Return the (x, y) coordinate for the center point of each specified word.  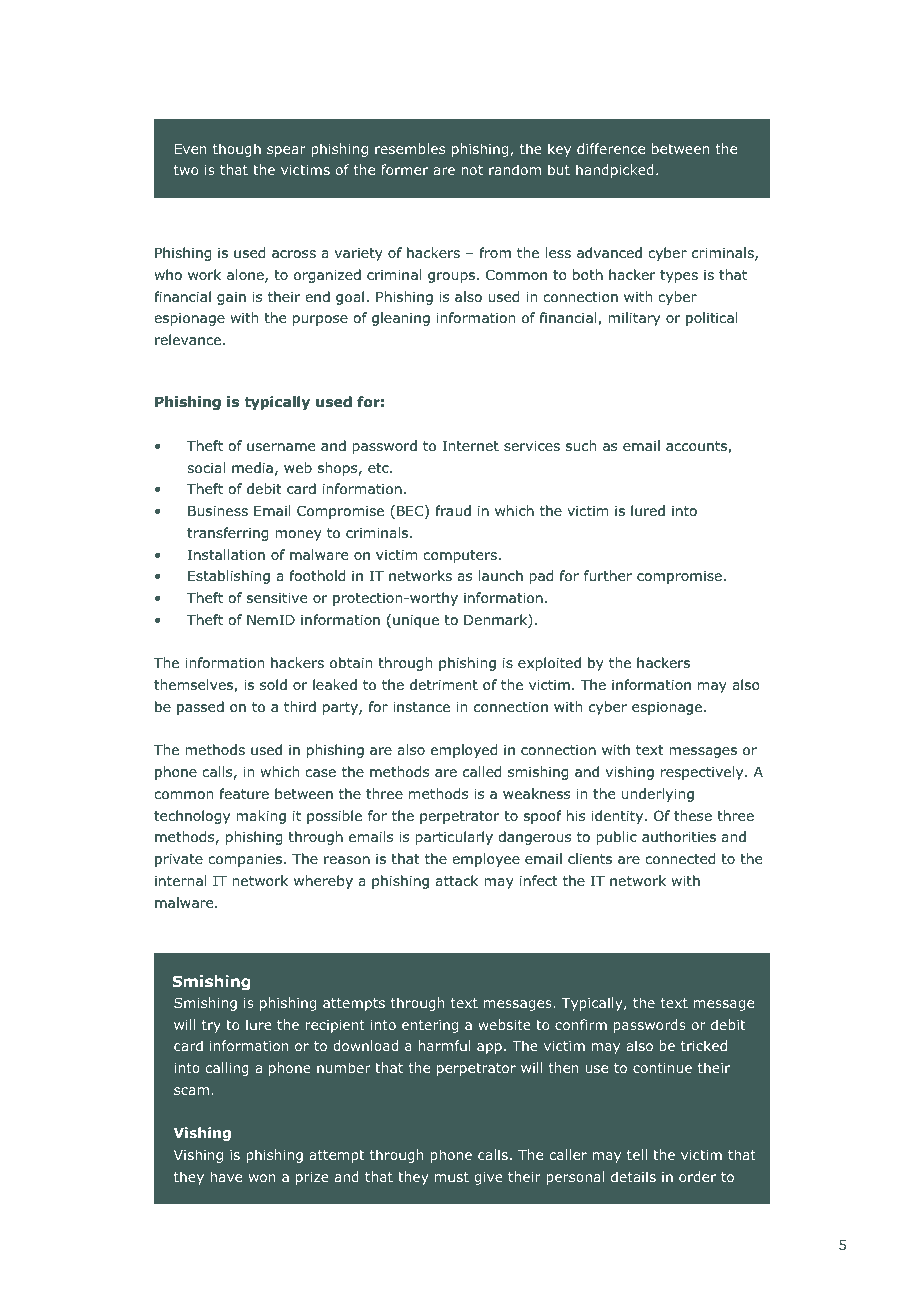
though (237, 150)
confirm (581, 1024)
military (634, 319)
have (226, 1176)
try (211, 1026)
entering (430, 1026)
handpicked (615, 171)
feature (244, 793)
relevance (188, 339)
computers (460, 556)
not (472, 170)
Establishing (229, 577)
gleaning (401, 319)
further (608, 575)
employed (464, 751)
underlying (658, 795)
